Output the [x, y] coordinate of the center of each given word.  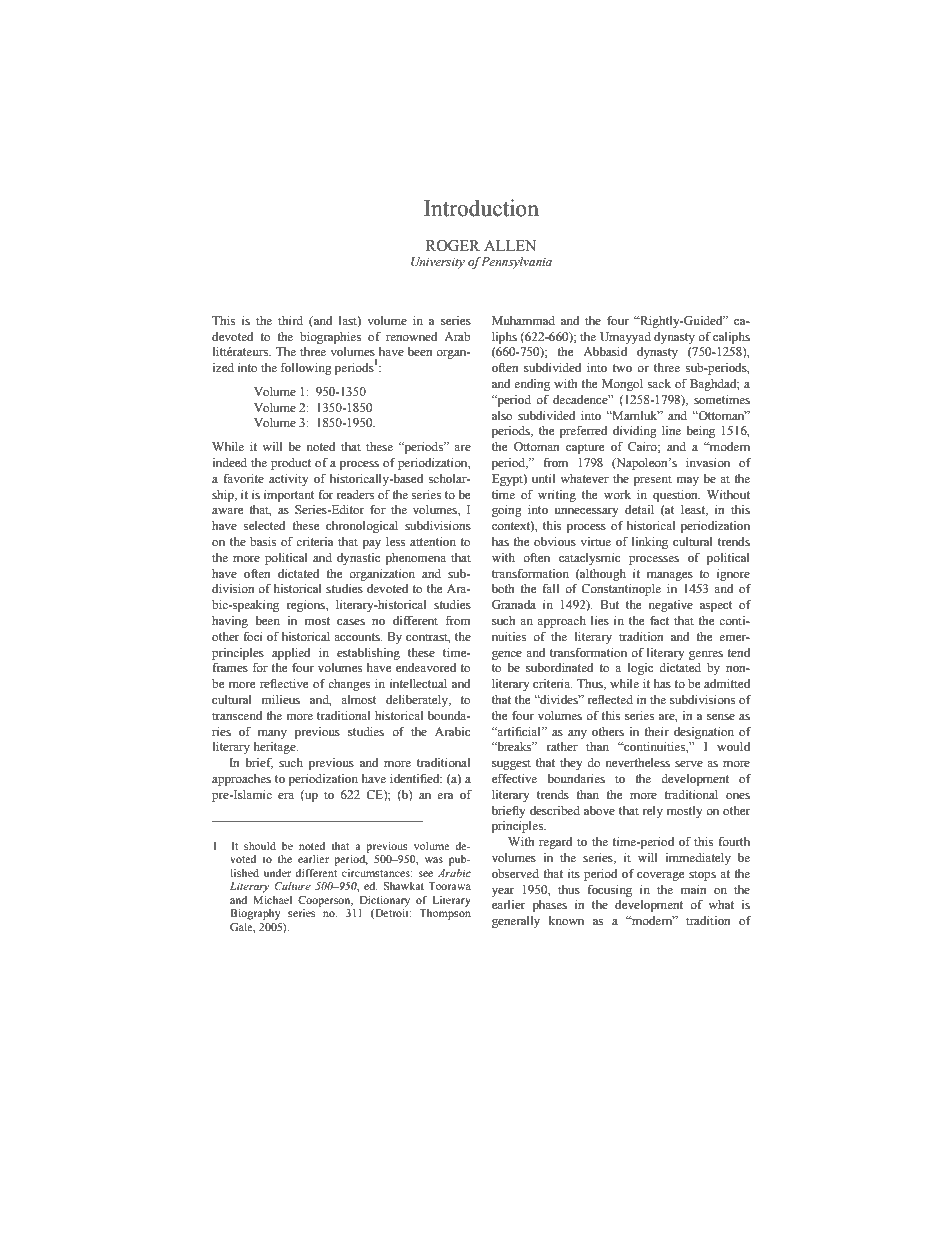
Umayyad [625, 338]
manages [670, 576]
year [503, 892]
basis [263, 541]
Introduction [481, 208]
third [290, 320]
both [503, 588]
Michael [272, 900]
